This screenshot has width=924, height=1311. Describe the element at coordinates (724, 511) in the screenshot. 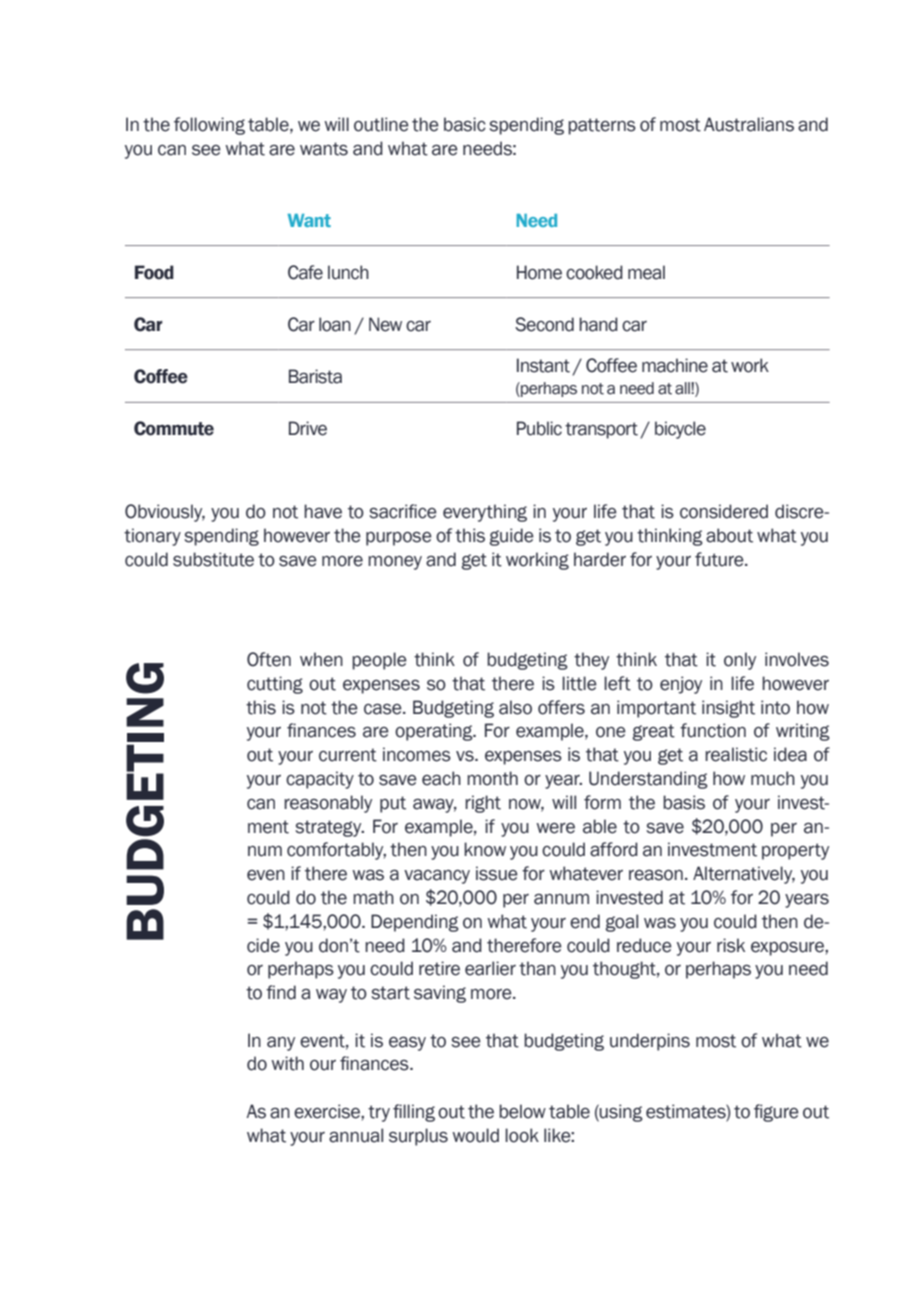

I see `considered` at that location.
